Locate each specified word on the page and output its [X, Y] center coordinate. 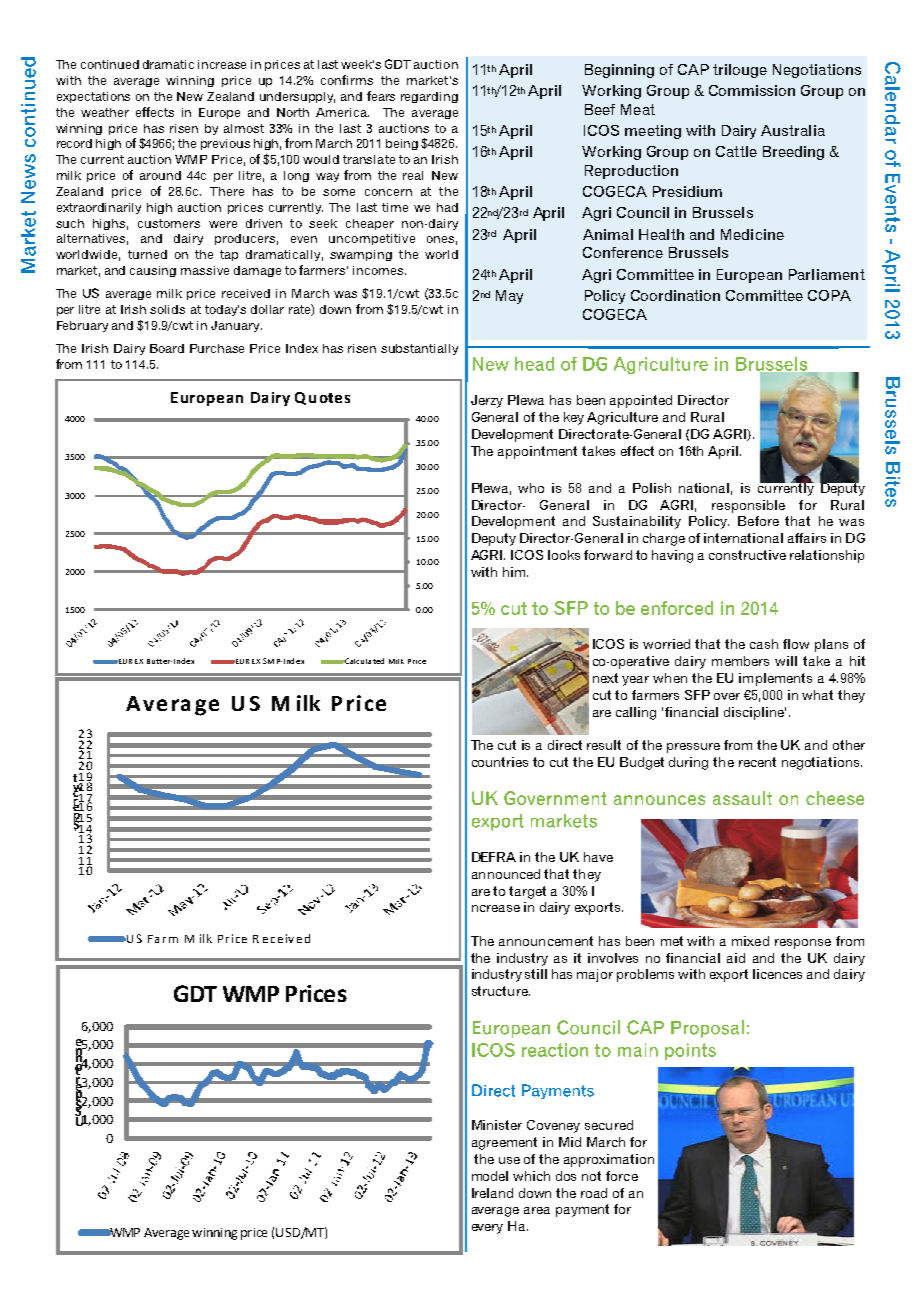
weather [105, 112]
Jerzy [487, 401]
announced [506, 874]
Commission [752, 90]
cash [764, 644]
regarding [429, 97]
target [527, 892]
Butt [154, 661]
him [514, 572]
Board [167, 348]
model [490, 1176]
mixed [750, 941]
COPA [829, 295]
